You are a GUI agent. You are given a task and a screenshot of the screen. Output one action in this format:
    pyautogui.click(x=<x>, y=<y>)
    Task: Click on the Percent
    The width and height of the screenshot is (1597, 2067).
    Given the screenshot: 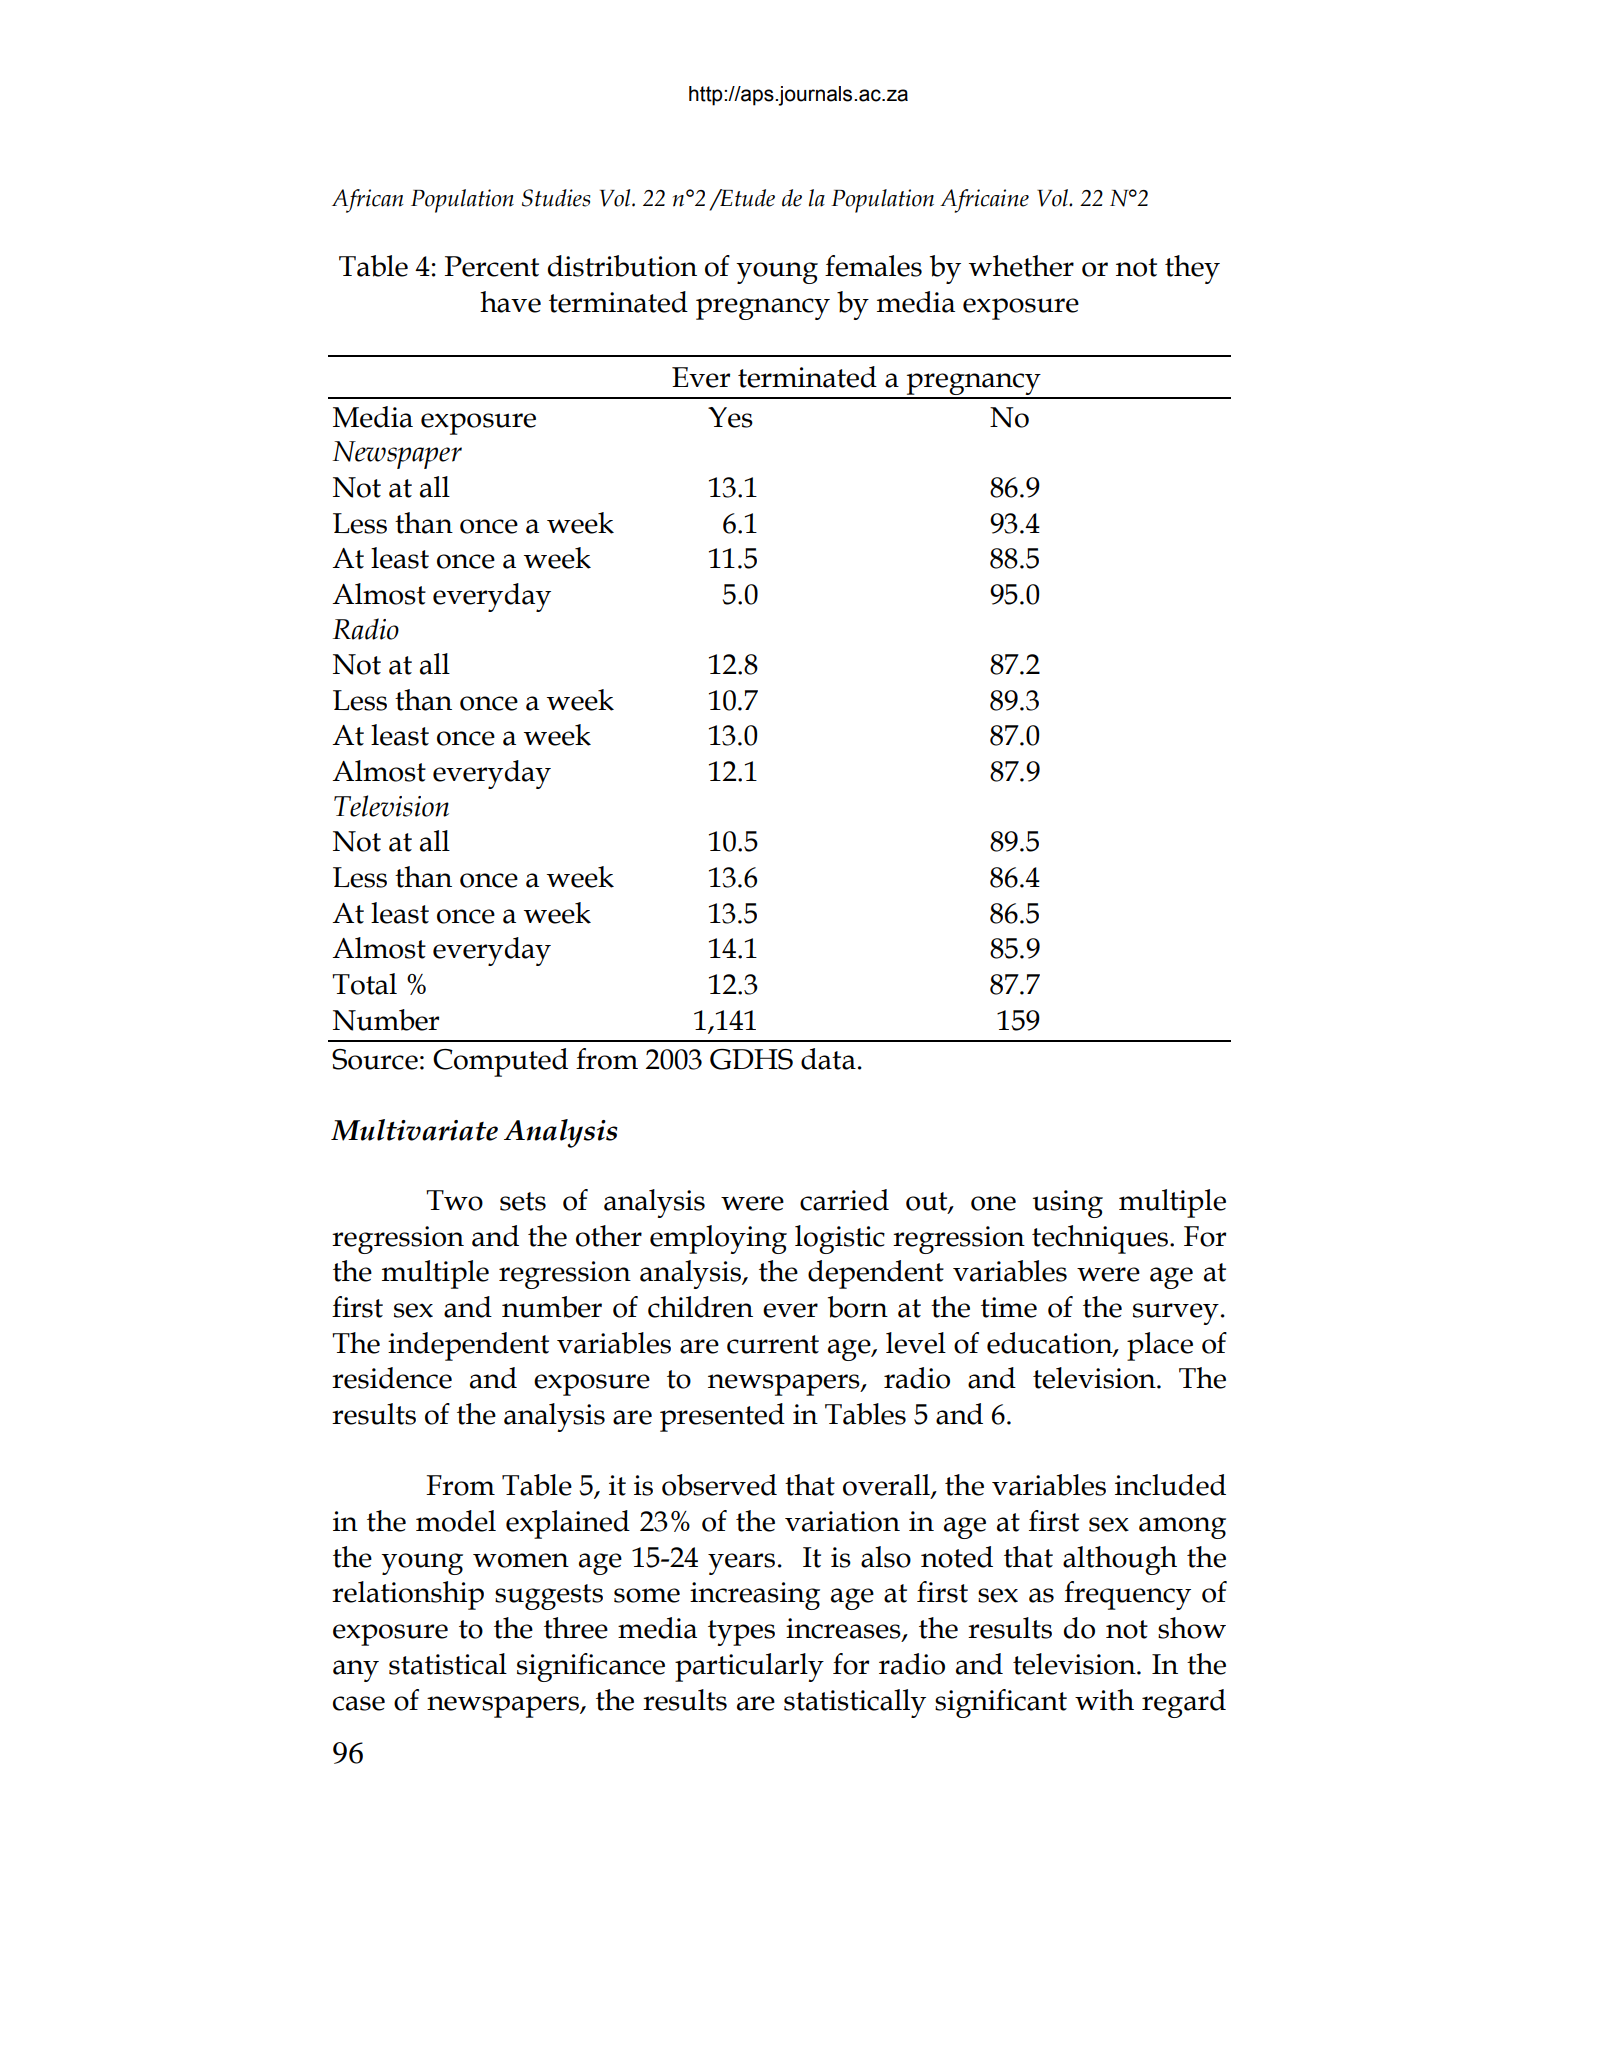 What is the action you would take?
    pyautogui.click(x=492, y=266)
